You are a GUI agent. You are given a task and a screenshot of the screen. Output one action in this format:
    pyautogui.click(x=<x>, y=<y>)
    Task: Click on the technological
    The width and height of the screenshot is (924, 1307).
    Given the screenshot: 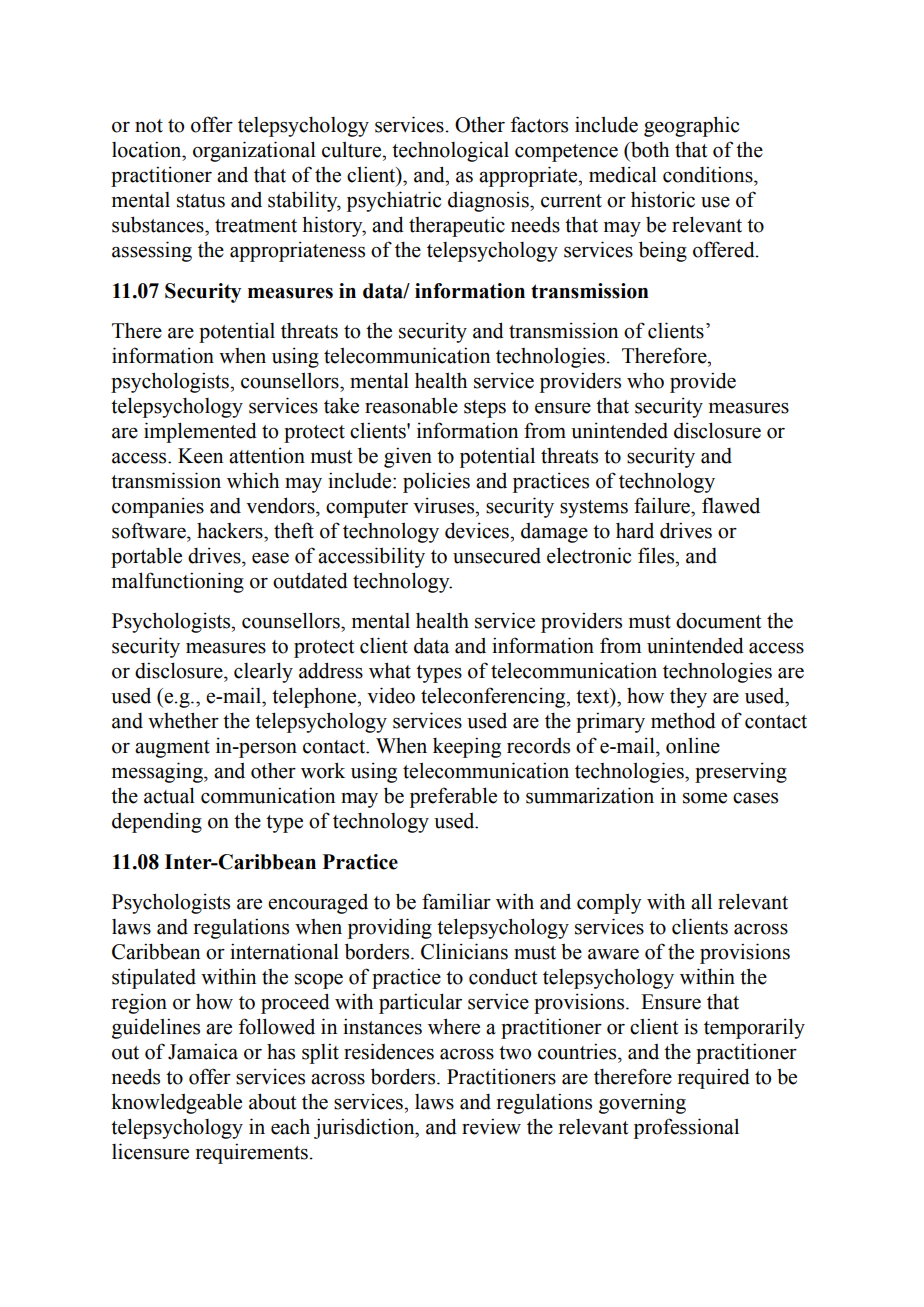 What is the action you would take?
    pyautogui.click(x=450, y=151)
